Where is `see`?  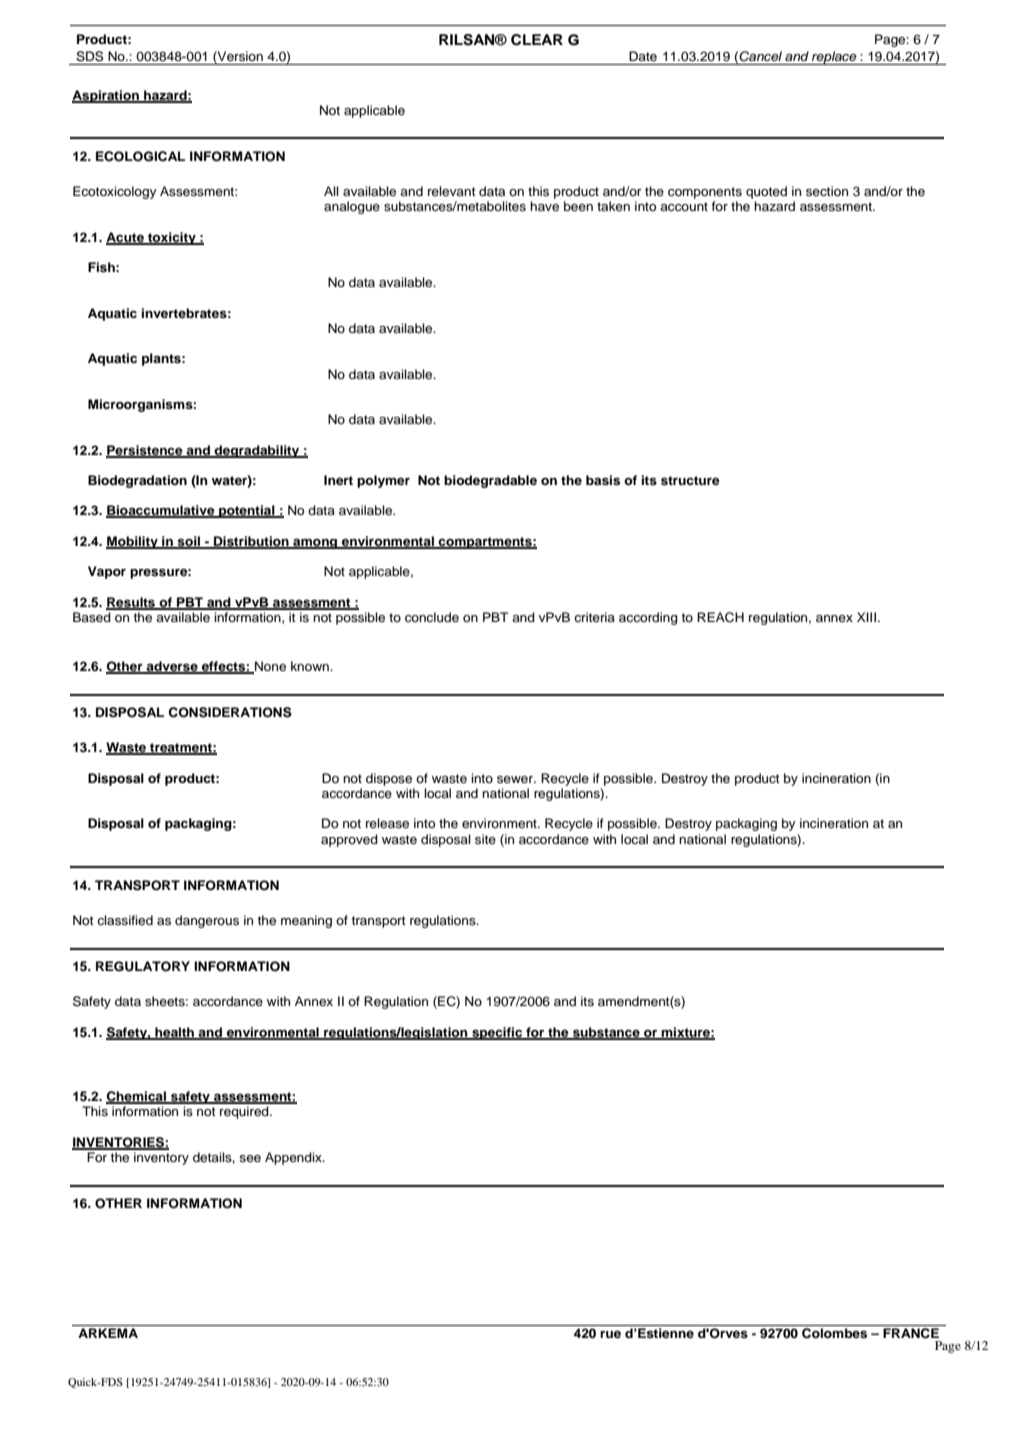 see is located at coordinates (250, 1158).
